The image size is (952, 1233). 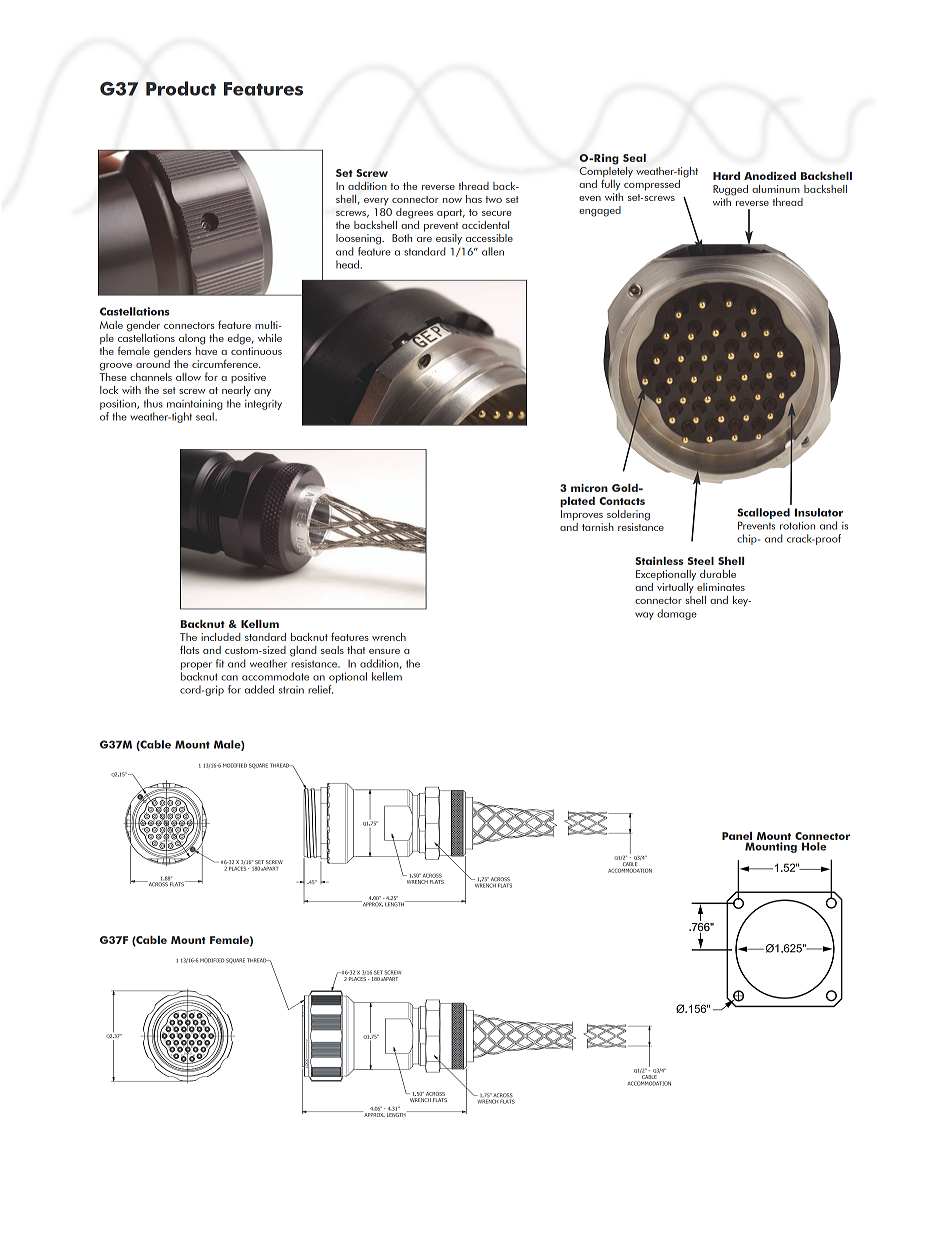 I want to click on eliminates, so click(x=721, y=587).
